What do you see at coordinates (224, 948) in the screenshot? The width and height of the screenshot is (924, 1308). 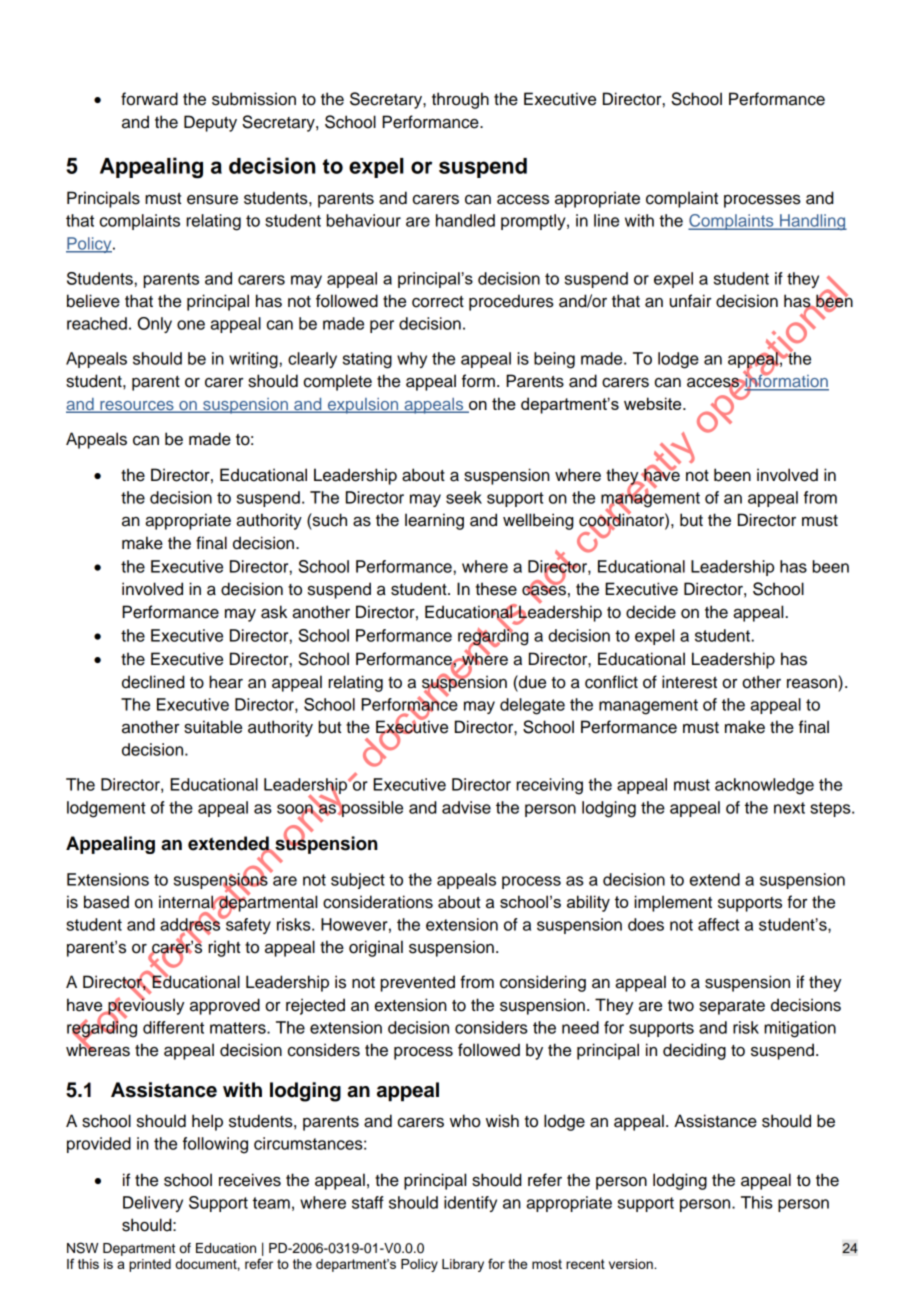 I see `right` at bounding box center [224, 948].
